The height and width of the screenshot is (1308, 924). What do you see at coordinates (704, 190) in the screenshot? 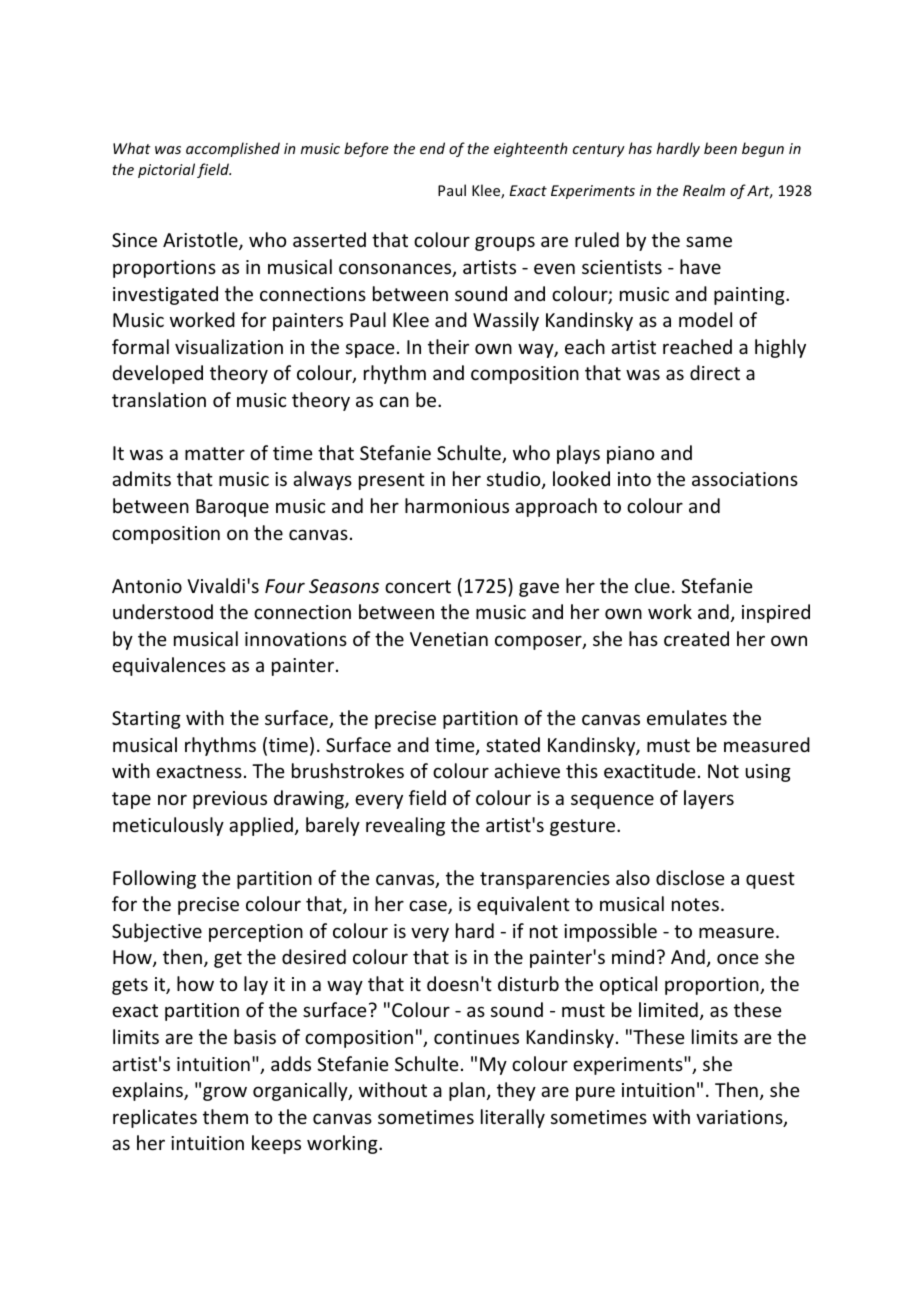
I see `Realm` at bounding box center [704, 190].
